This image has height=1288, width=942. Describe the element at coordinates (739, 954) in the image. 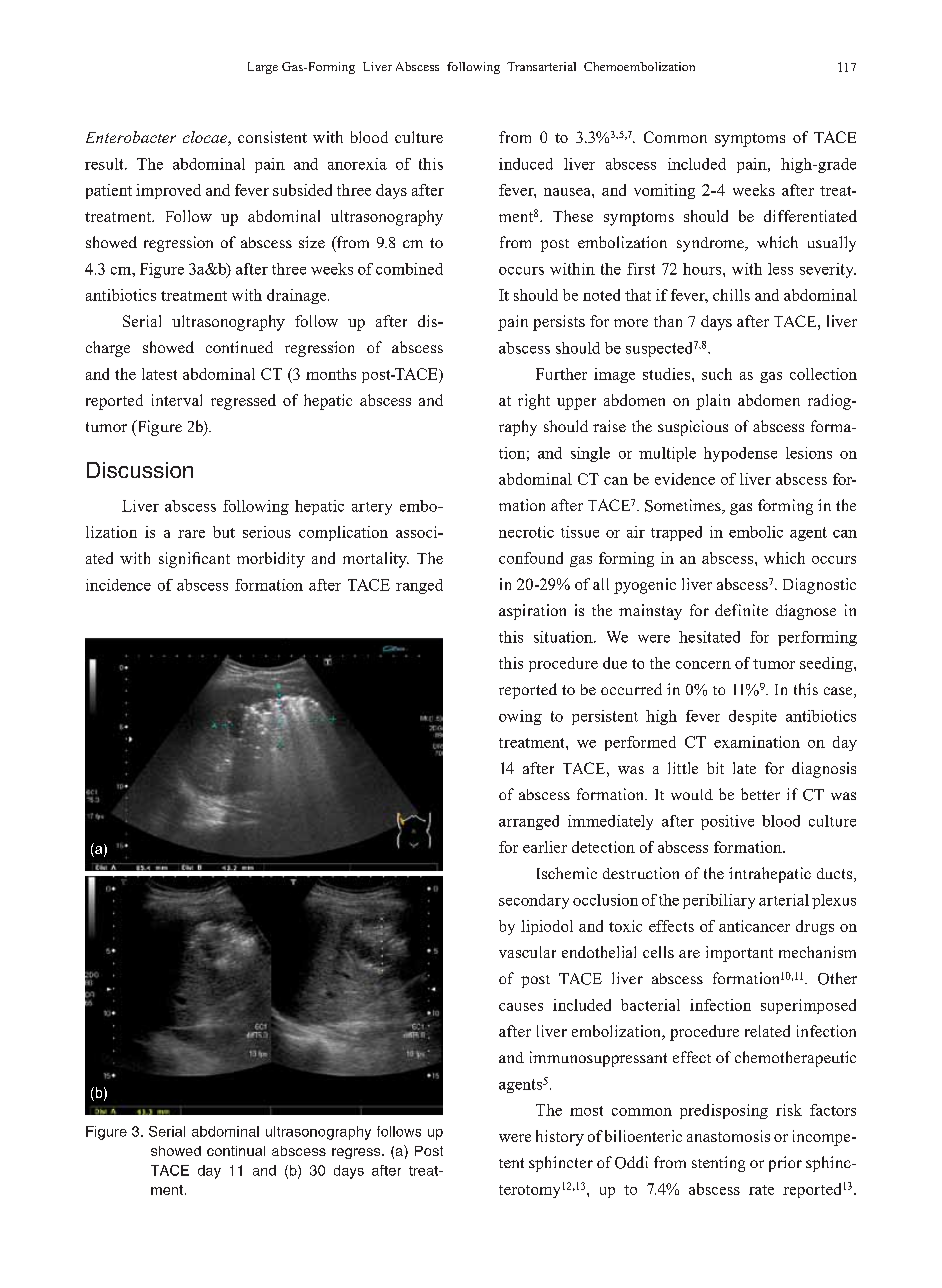

I see `important` at that location.
